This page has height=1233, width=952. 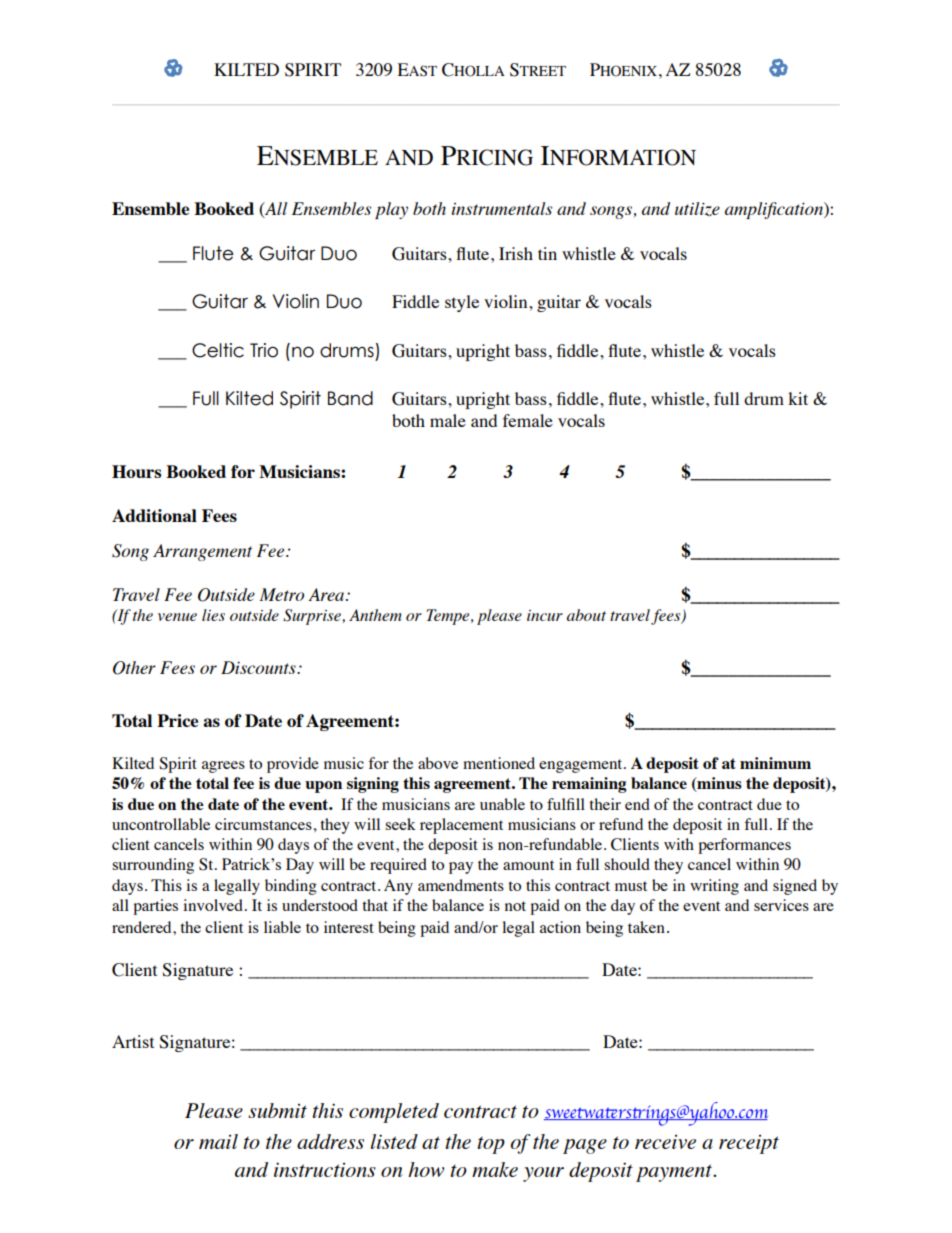 What do you see at coordinates (438, 763) in the page?
I see `above` at bounding box center [438, 763].
